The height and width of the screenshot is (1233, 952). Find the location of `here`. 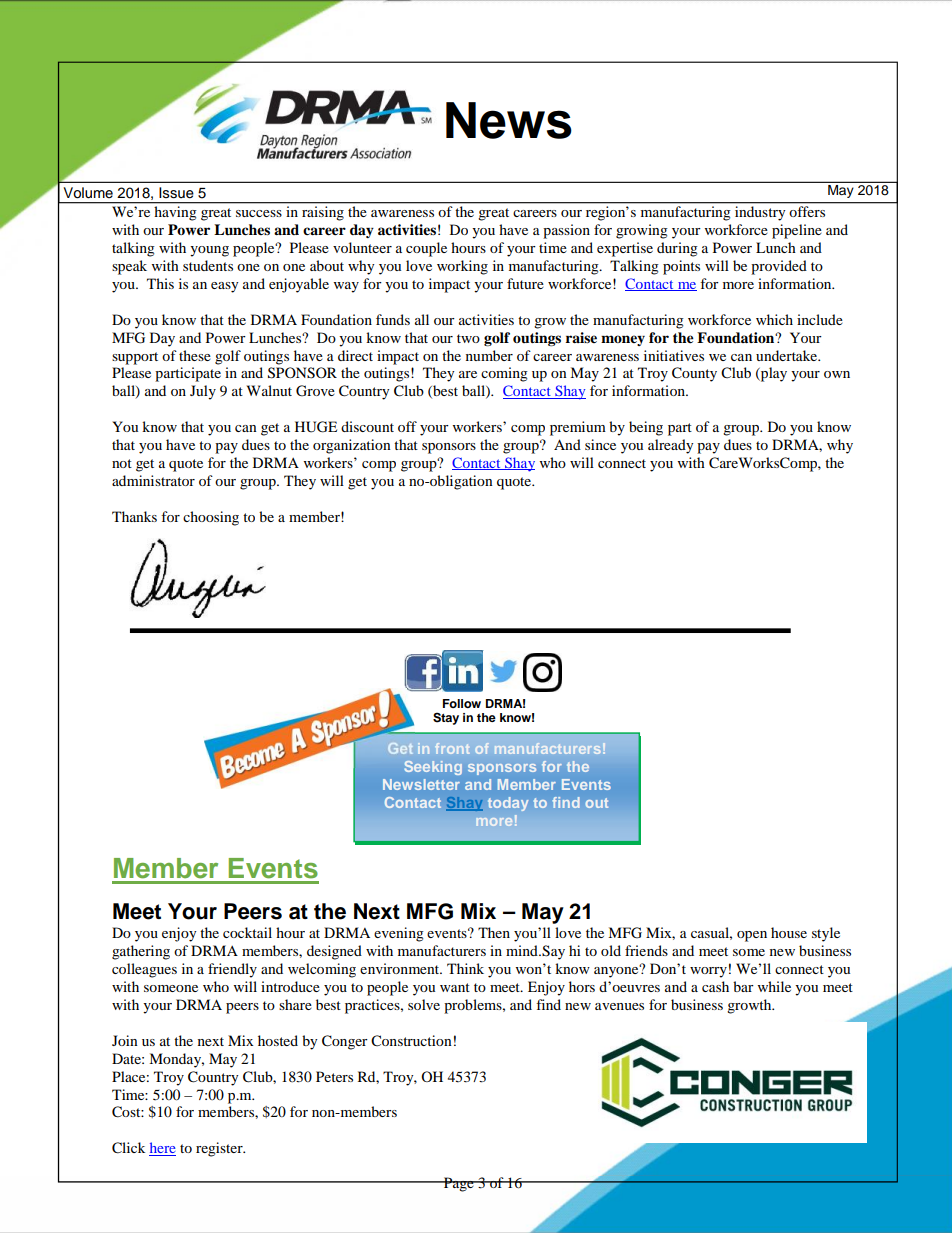

here is located at coordinates (162, 1149).
